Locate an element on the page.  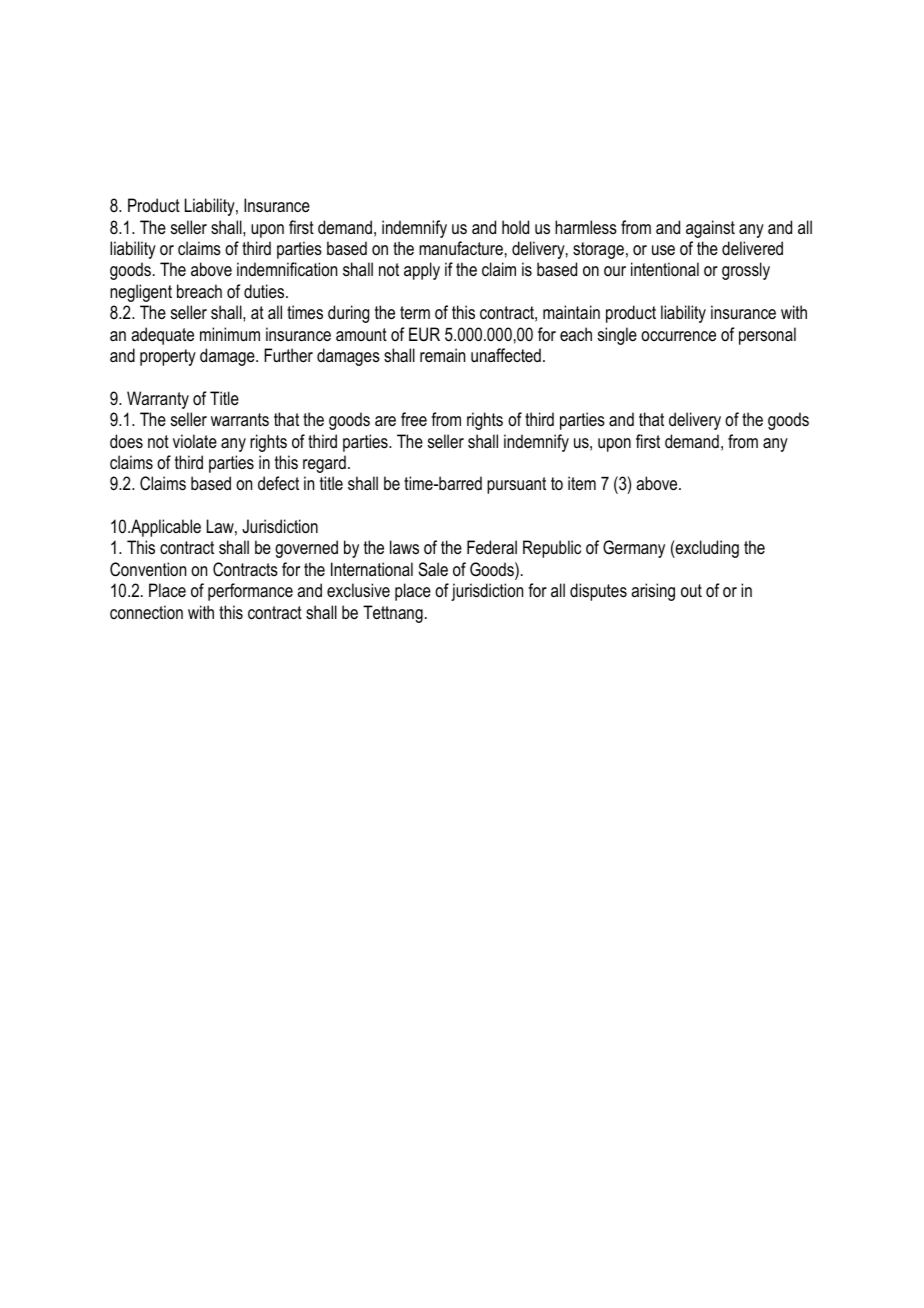
manufacture is located at coordinates (461, 248).
